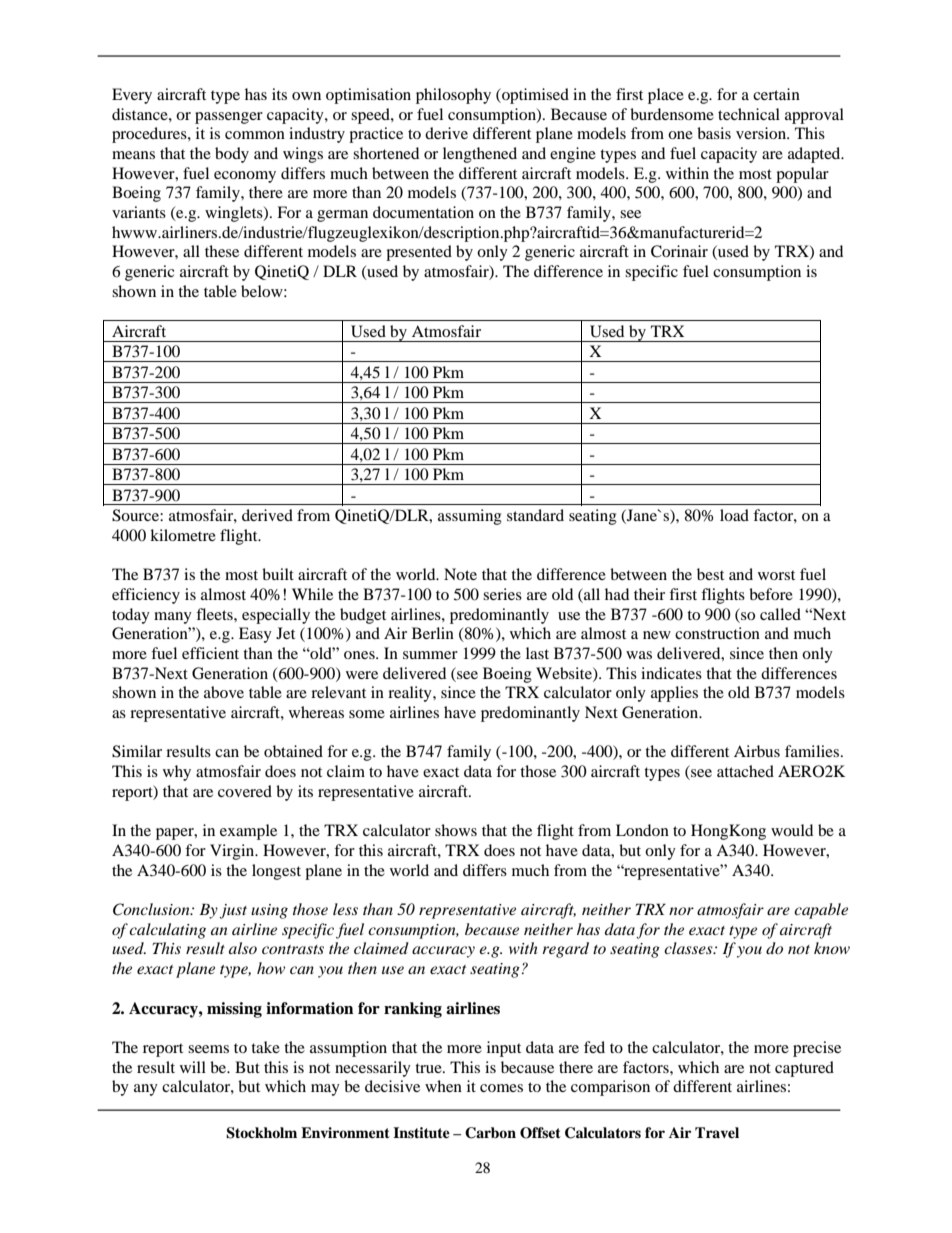 The image size is (952, 1233). Describe the element at coordinates (502, 594) in the screenshot. I see `series` at that location.
